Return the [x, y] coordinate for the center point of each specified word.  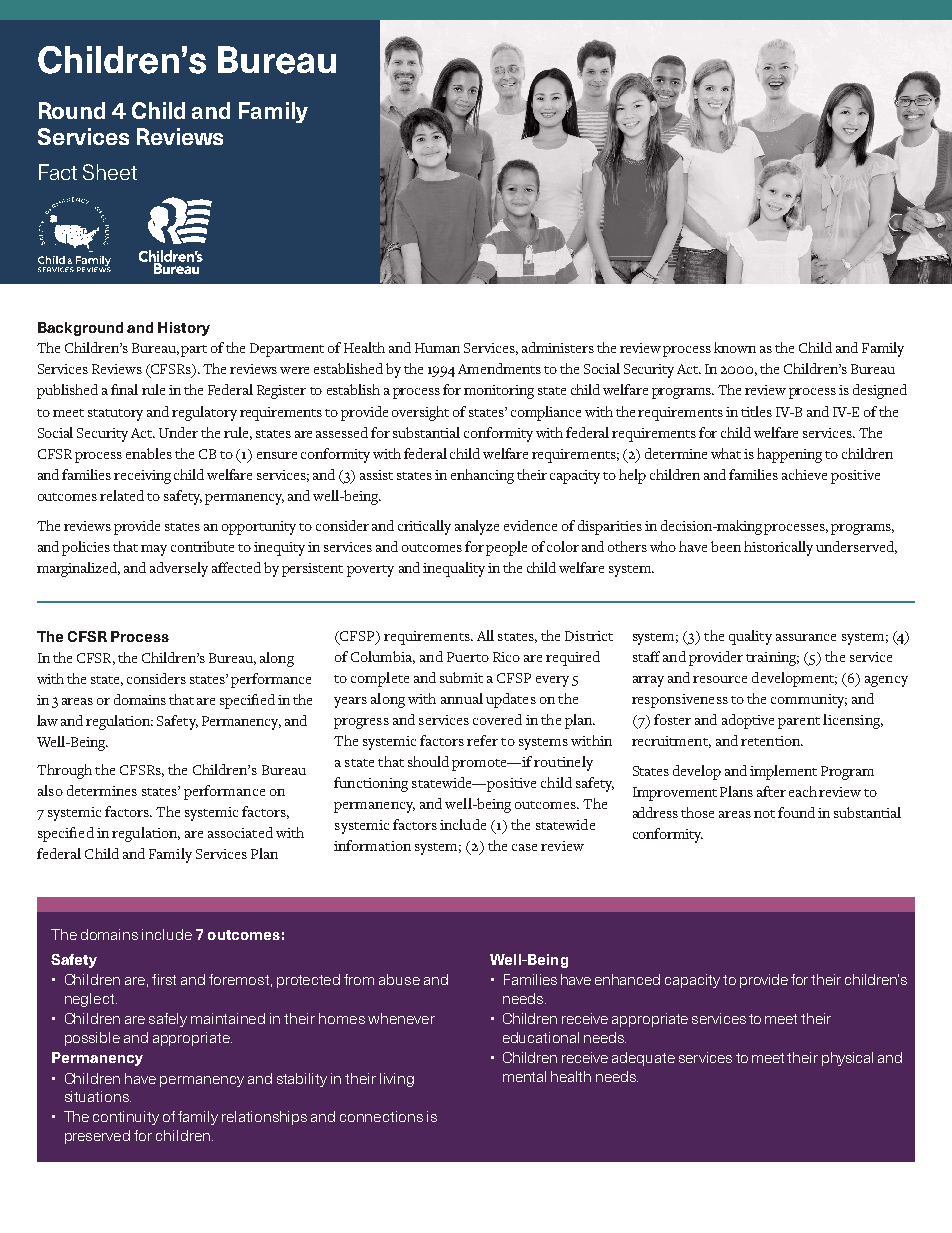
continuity [126, 1118]
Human [437, 348]
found [796, 812]
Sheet [110, 172]
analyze [477, 527]
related [122, 495]
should [428, 761]
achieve [804, 474]
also [50, 790]
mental [524, 1076]
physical [847, 1059]
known [735, 347]
